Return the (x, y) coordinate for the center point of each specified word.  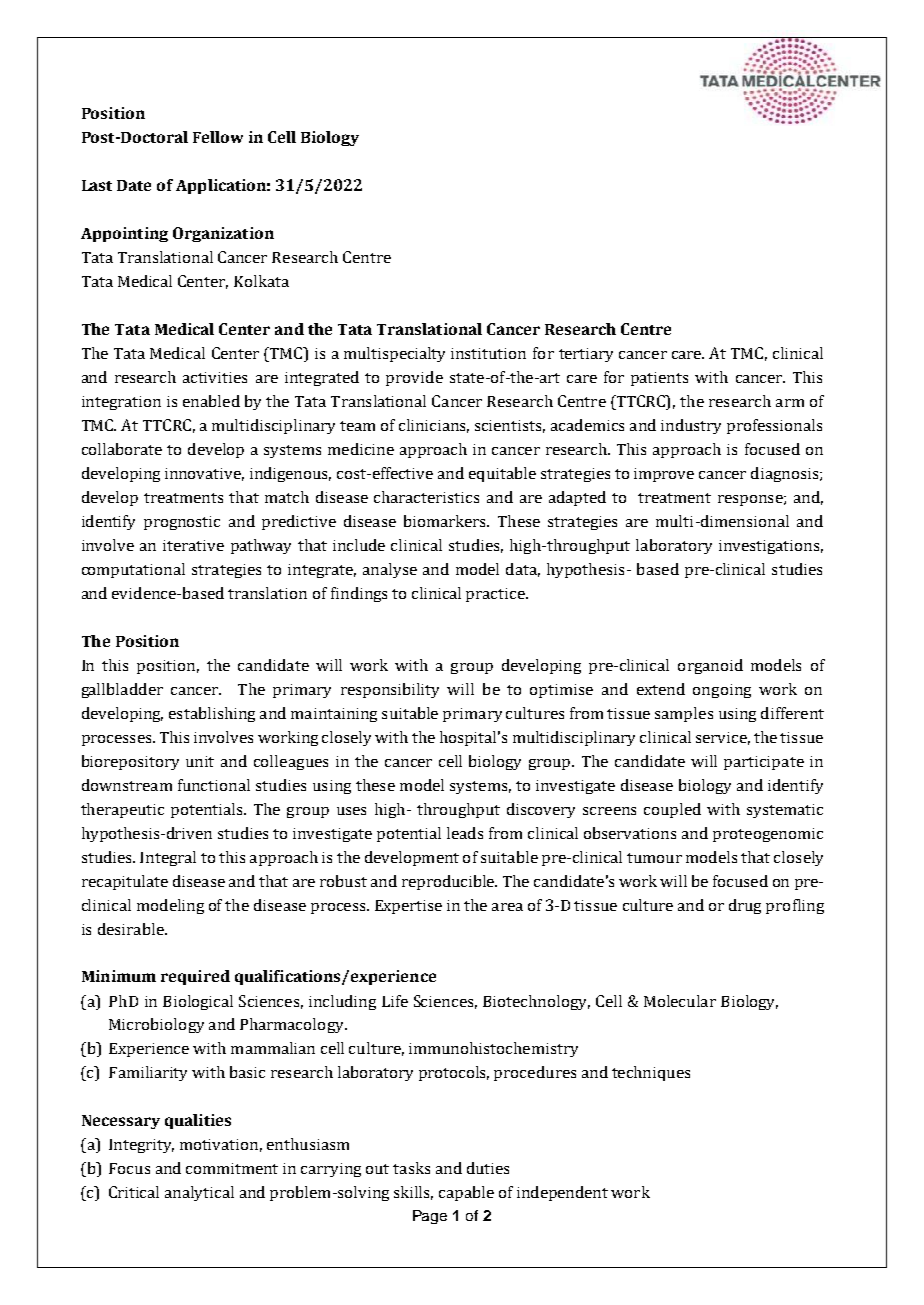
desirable (132, 929)
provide (414, 378)
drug (745, 906)
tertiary (586, 355)
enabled (211, 401)
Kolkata (261, 281)
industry (691, 426)
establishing (212, 714)
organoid (710, 666)
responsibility (390, 690)
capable (466, 1193)
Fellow (218, 137)
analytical (199, 1193)
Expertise (408, 907)
